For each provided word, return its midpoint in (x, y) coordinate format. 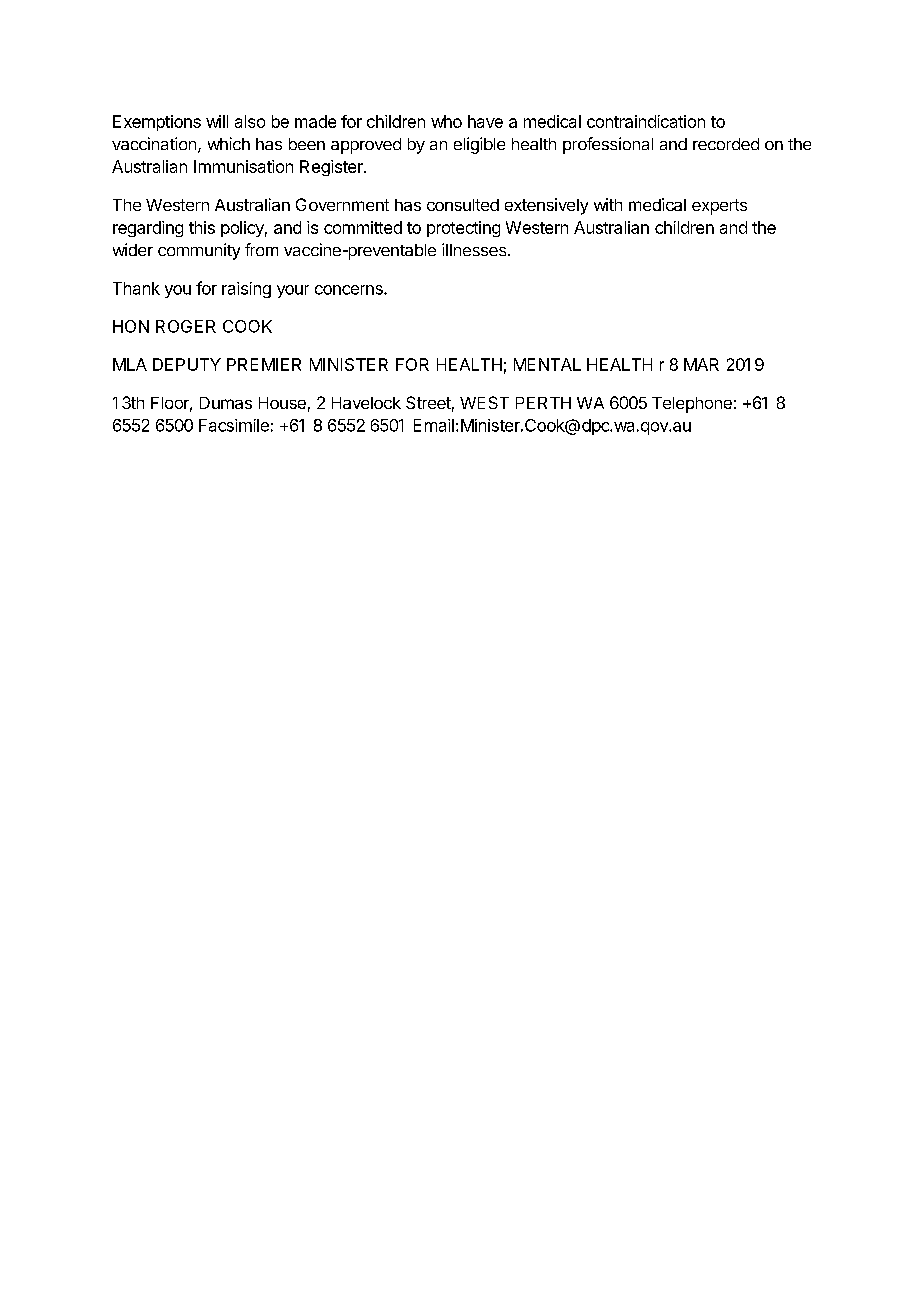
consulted (463, 205)
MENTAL (547, 364)
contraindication (646, 121)
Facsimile (234, 425)
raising (246, 290)
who (446, 121)
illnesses (475, 249)
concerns (350, 290)
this (202, 227)
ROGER (186, 326)
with (608, 204)
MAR (701, 364)
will (217, 121)
